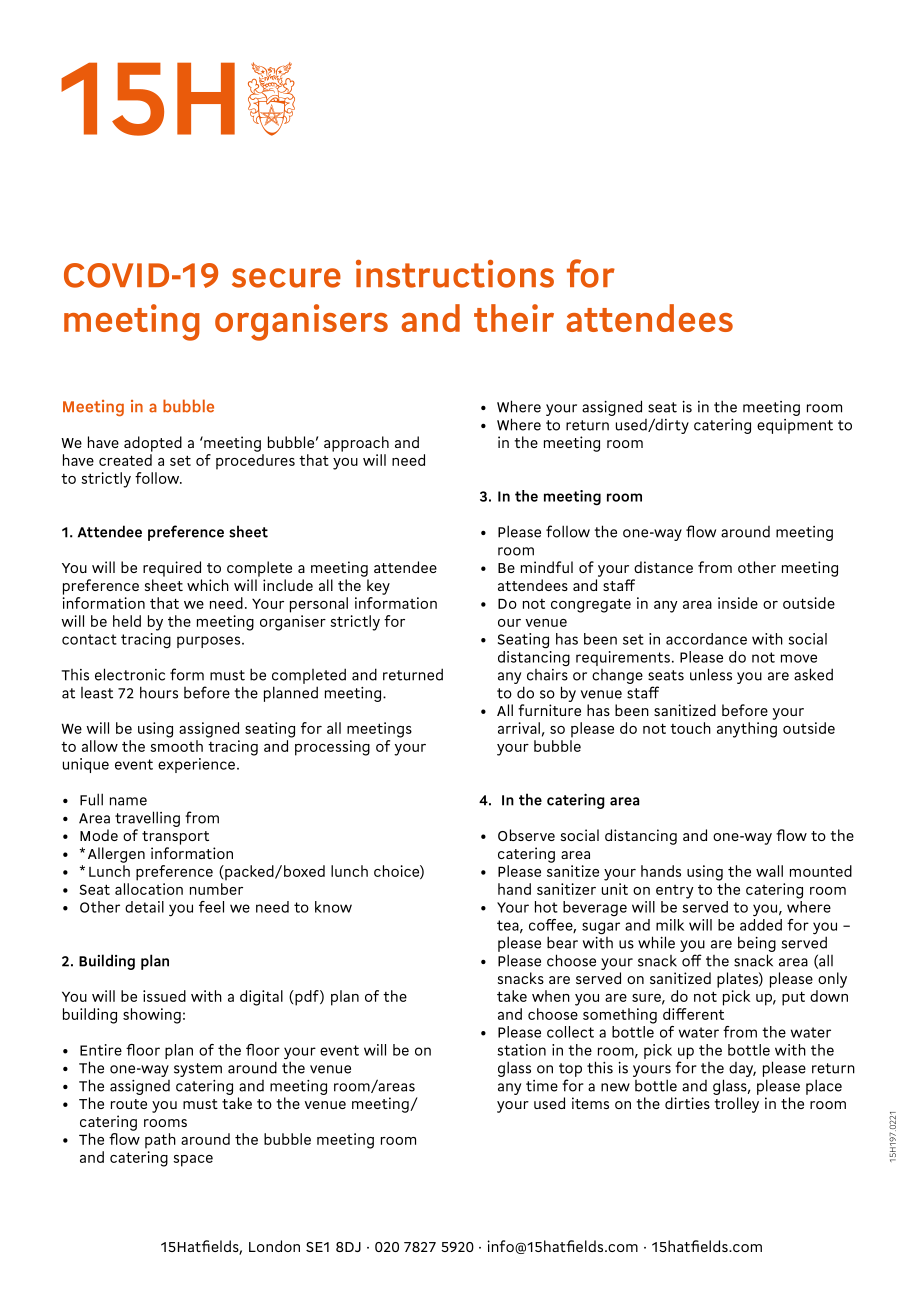 Image resolution: width=924 pixels, height=1308 pixels. Describe the element at coordinates (455, 274) in the screenshot. I see `instructions` at that location.
